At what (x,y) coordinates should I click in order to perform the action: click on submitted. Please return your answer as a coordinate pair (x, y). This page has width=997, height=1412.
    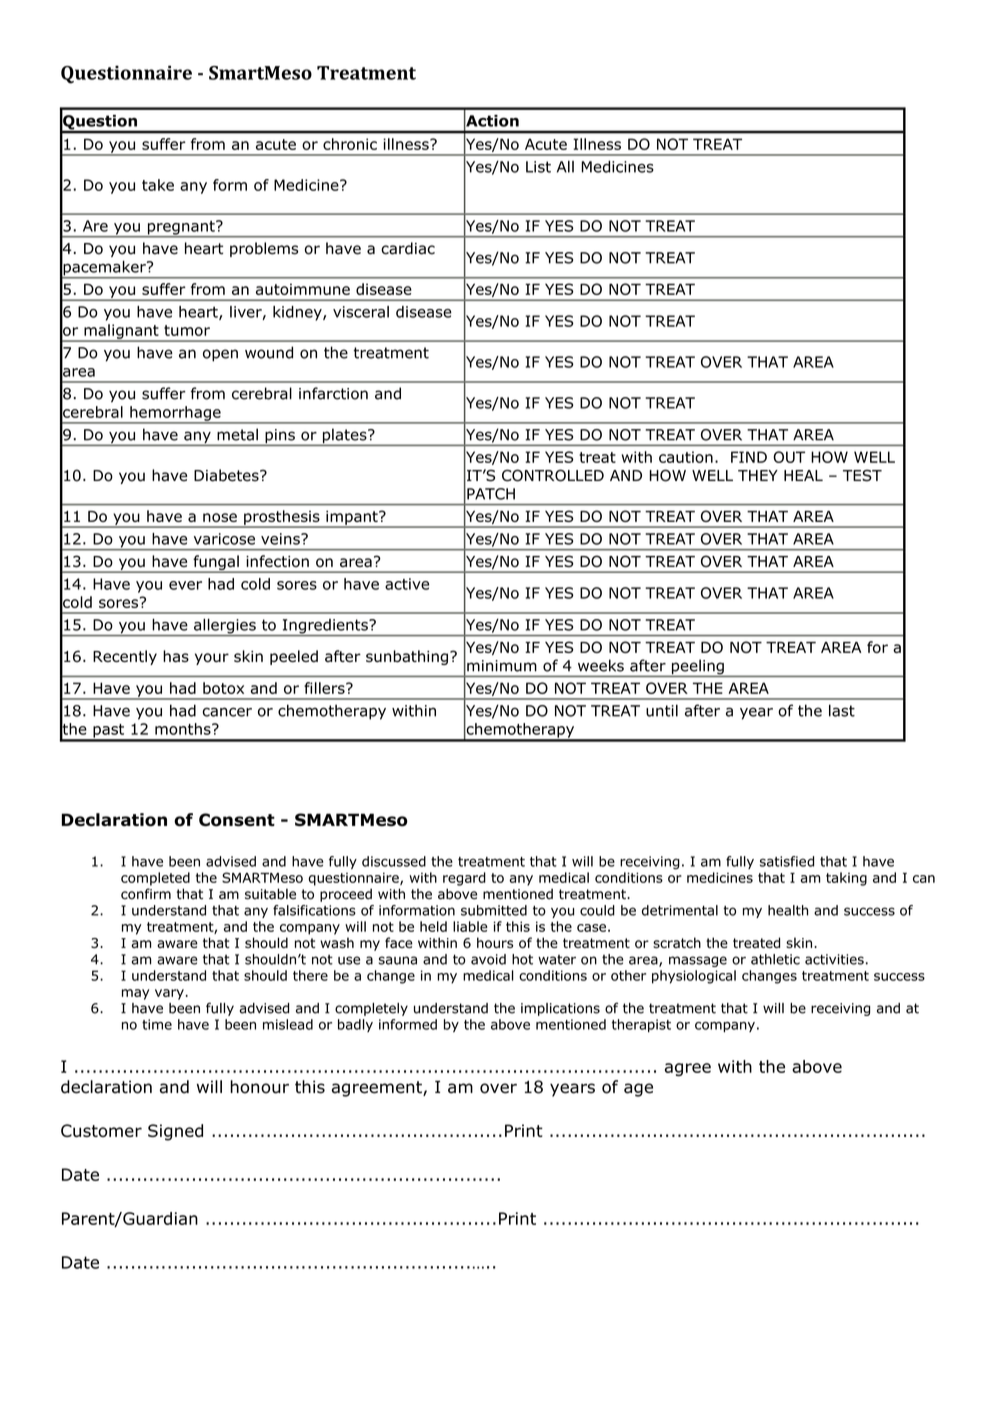
    Looking at the image, I should click on (494, 910).
